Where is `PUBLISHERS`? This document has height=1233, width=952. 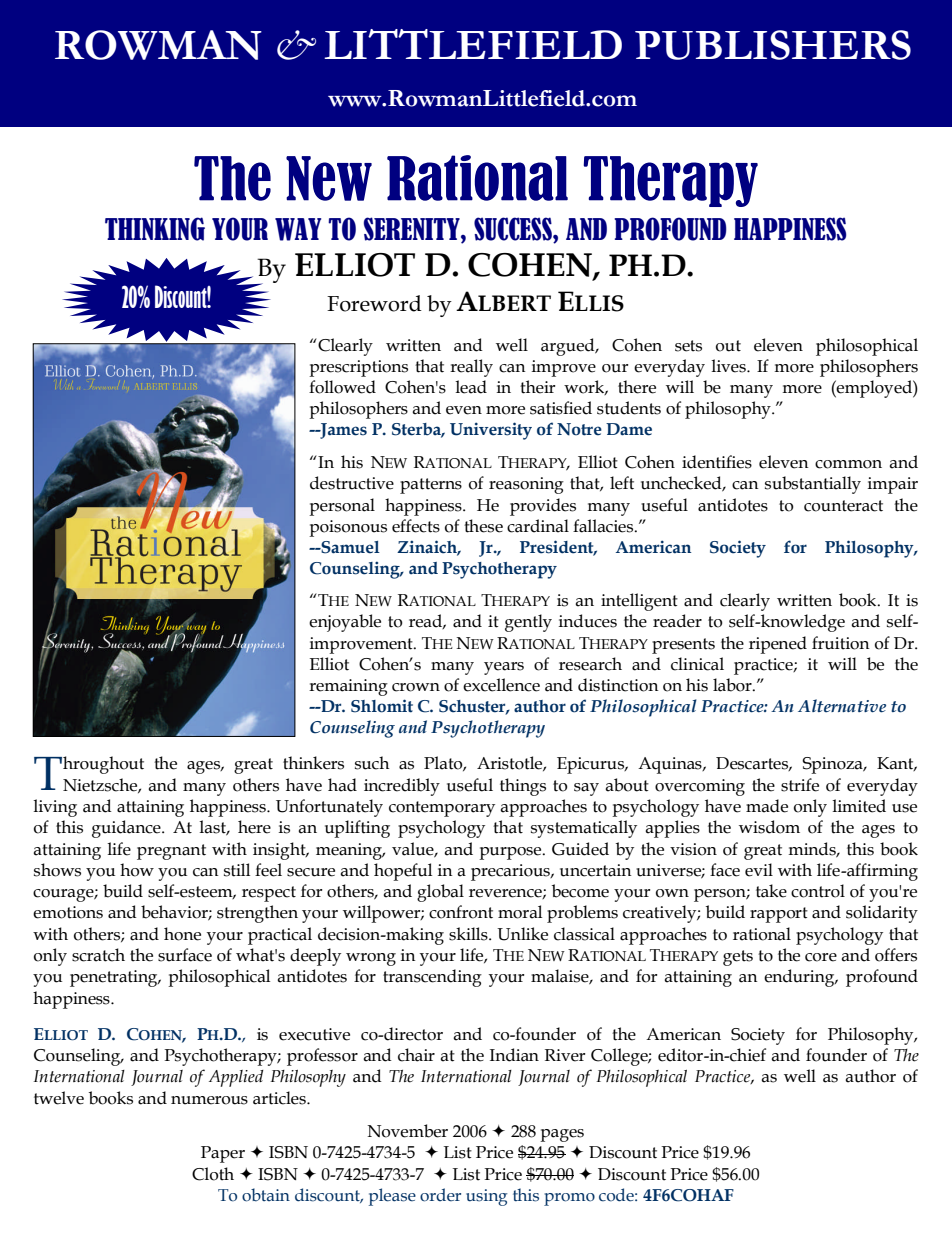
PUBLISHERS is located at coordinates (773, 45).
